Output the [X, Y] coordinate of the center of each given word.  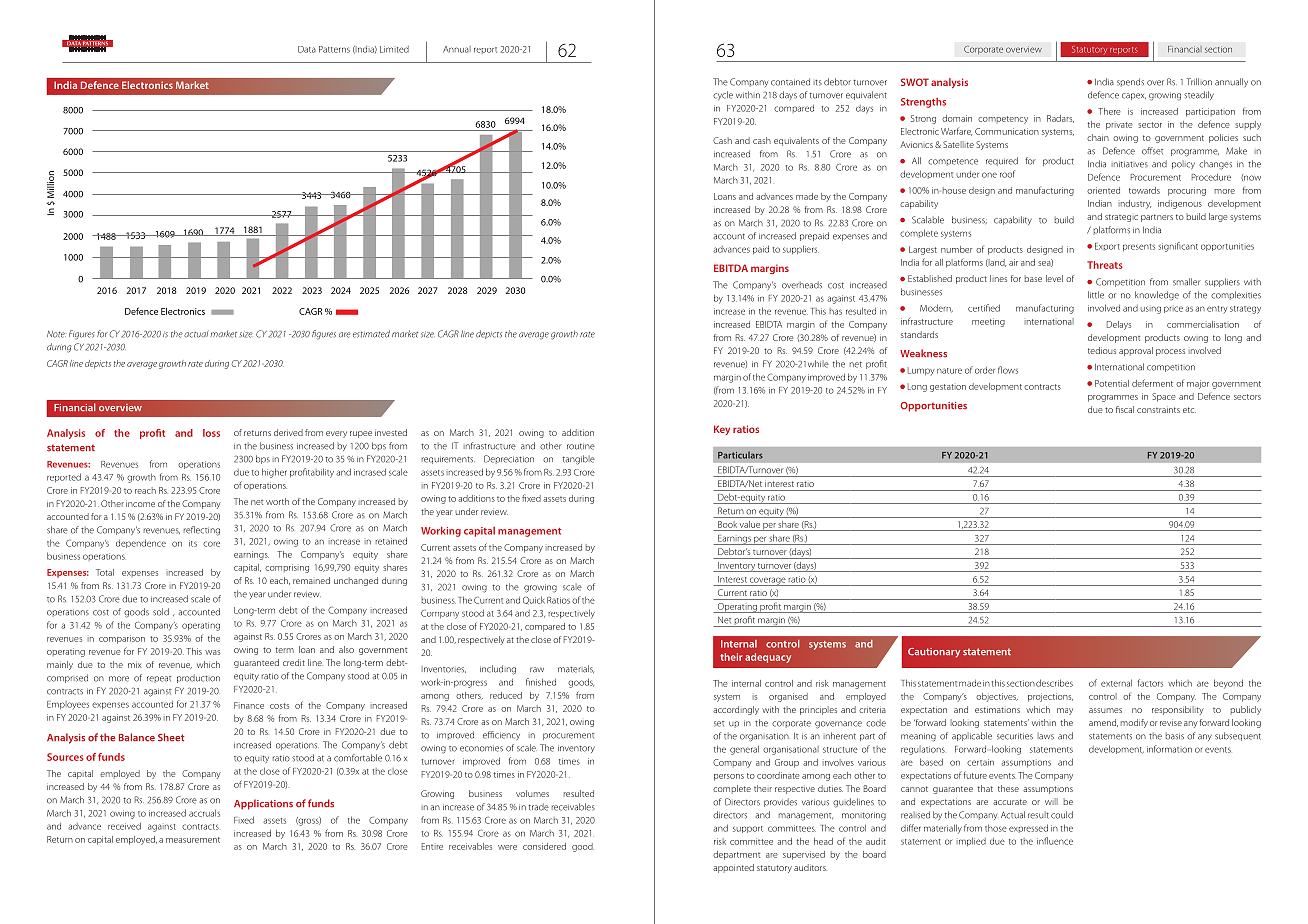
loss [211, 433]
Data [307, 49]
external [1116, 683]
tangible [579, 460]
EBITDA [731, 268]
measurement [193, 840]
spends [1130, 82]
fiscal [1125, 409]
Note [56, 334]
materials [576, 669]
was [212, 652]
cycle [723, 95]
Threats [1105, 265]
